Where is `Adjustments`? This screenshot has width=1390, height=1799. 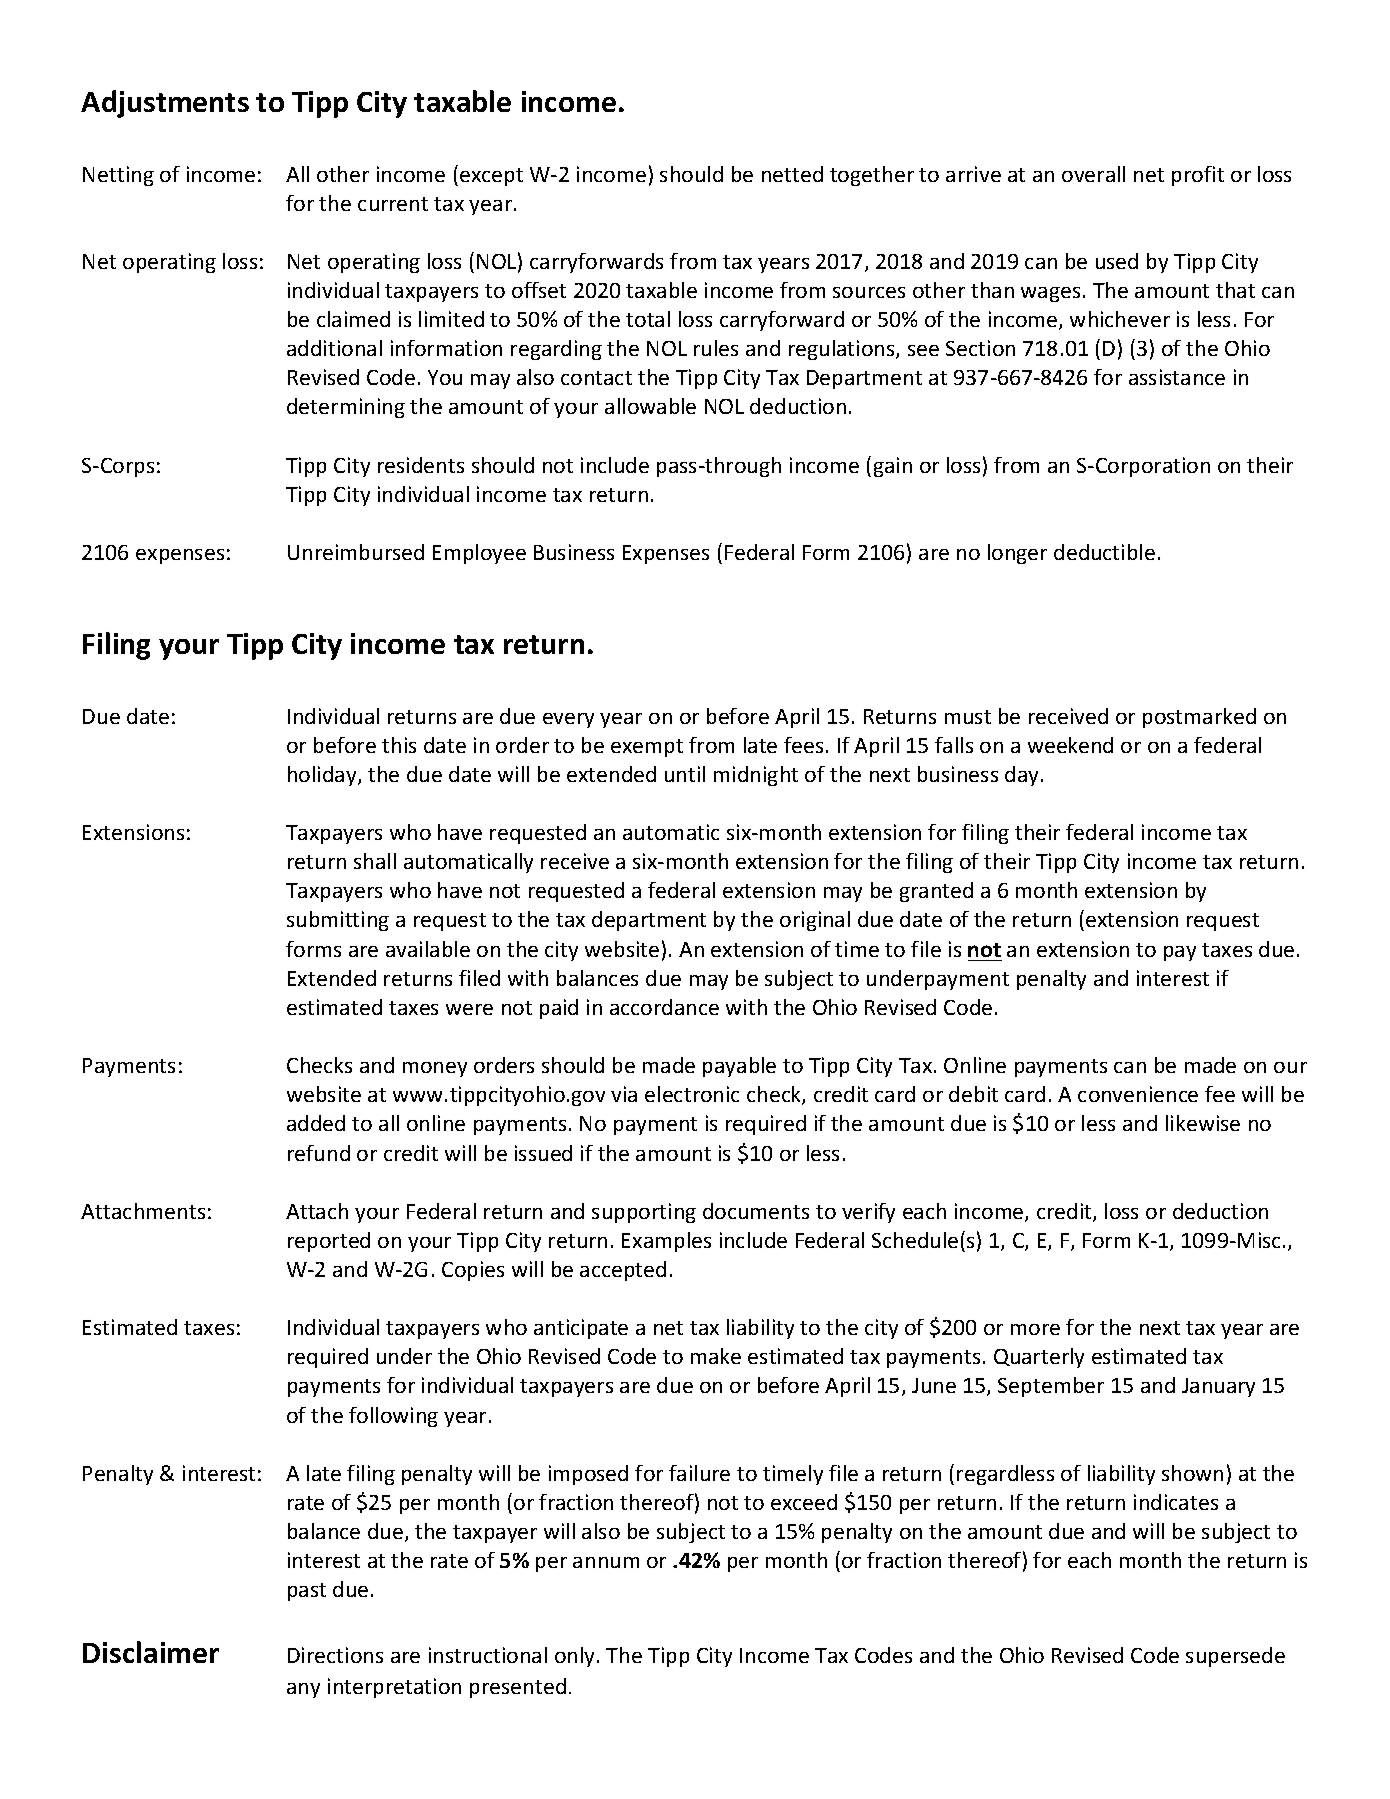
Adjustments is located at coordinates (165, 104).
